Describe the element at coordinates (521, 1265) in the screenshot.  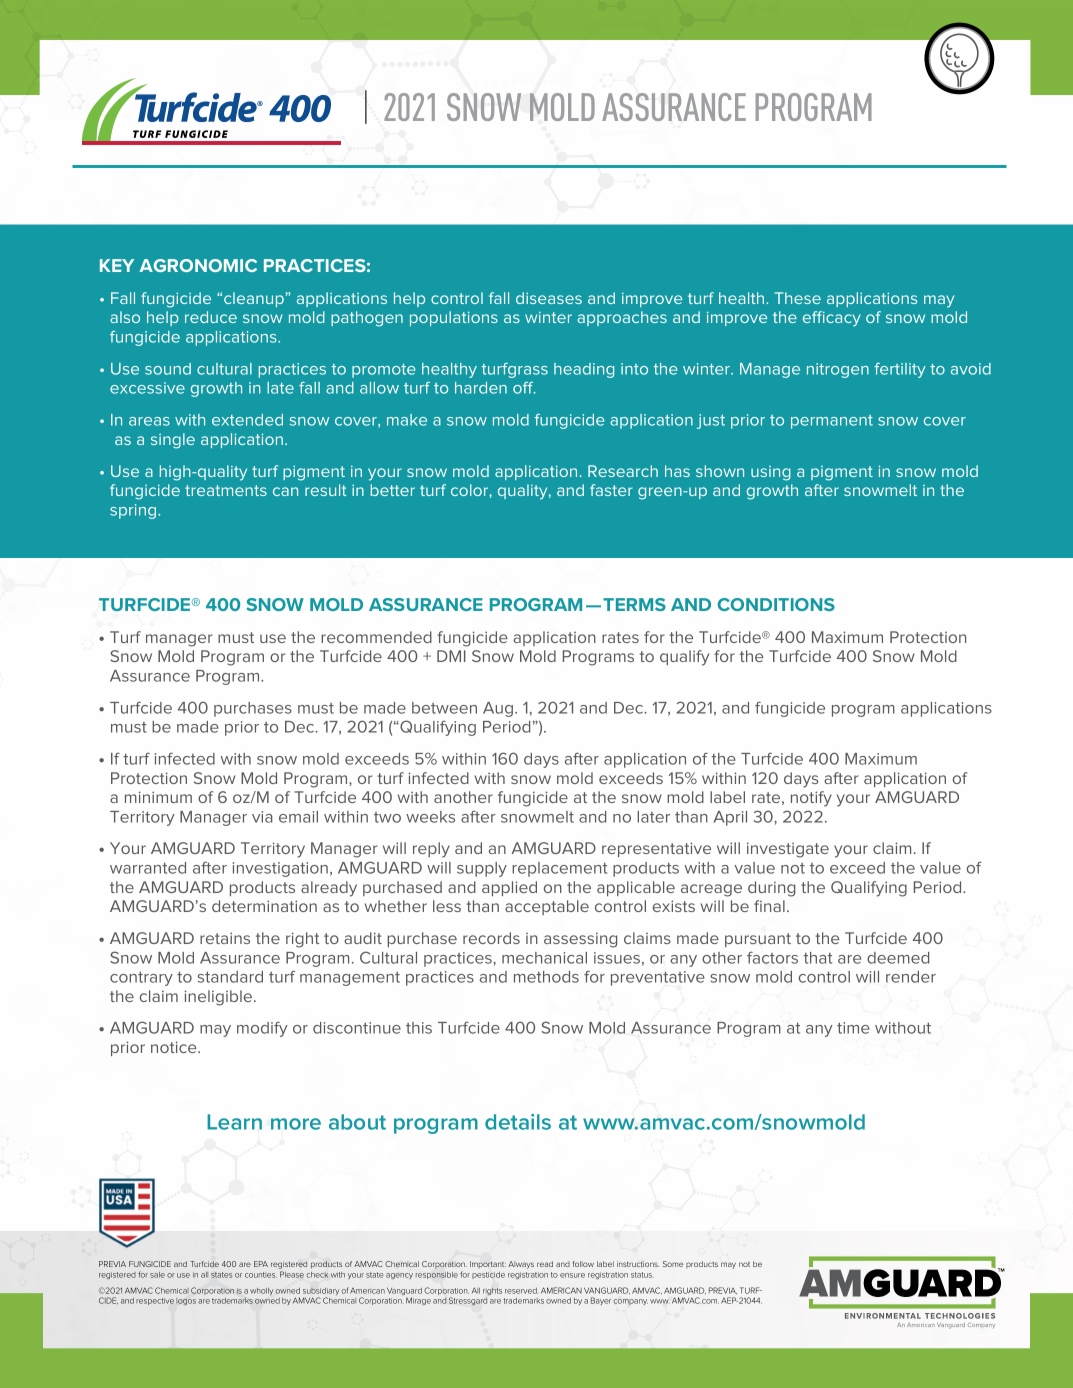
I see `Always` at that location.
